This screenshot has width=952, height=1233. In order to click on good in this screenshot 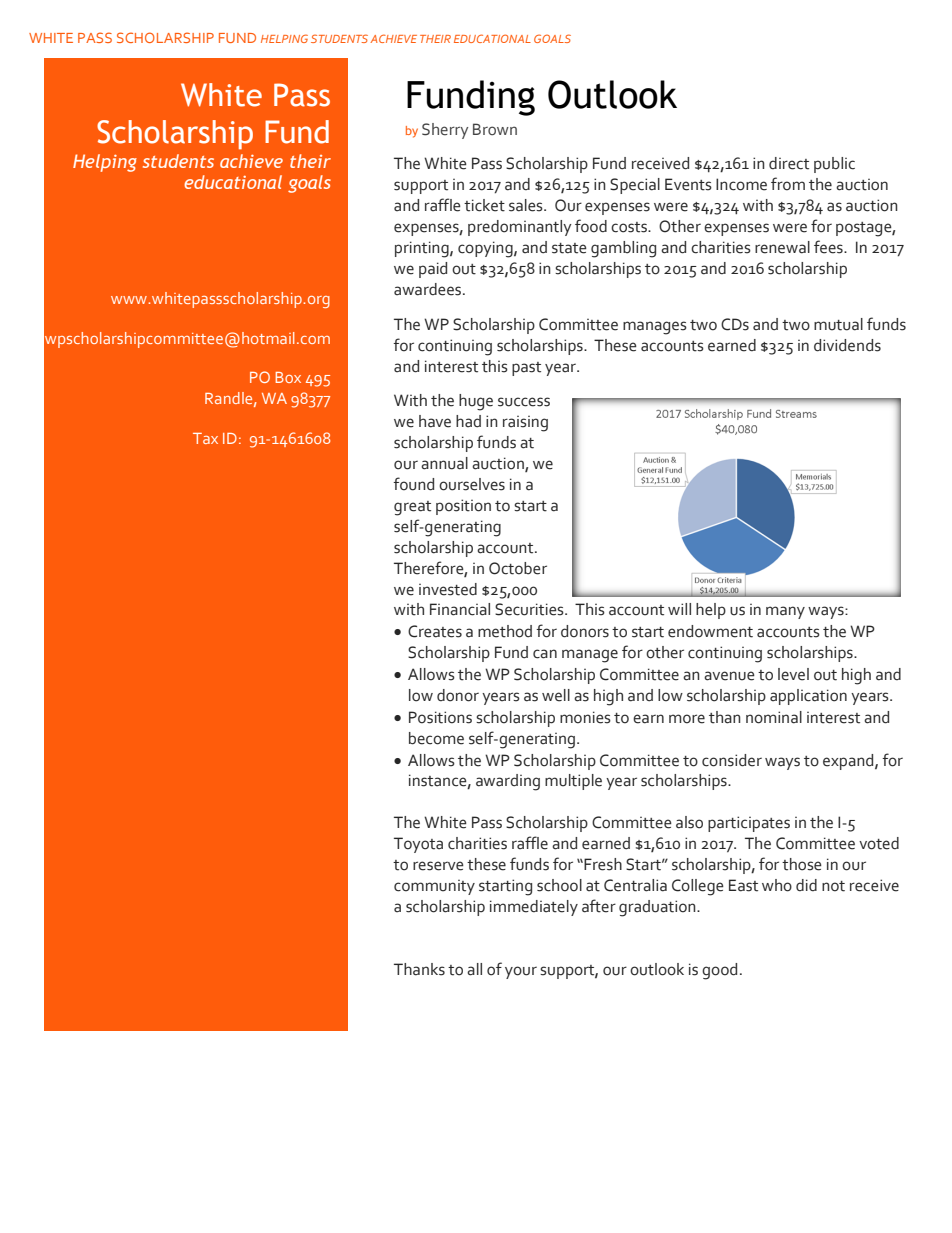, I will do `click(719, 971)`.
